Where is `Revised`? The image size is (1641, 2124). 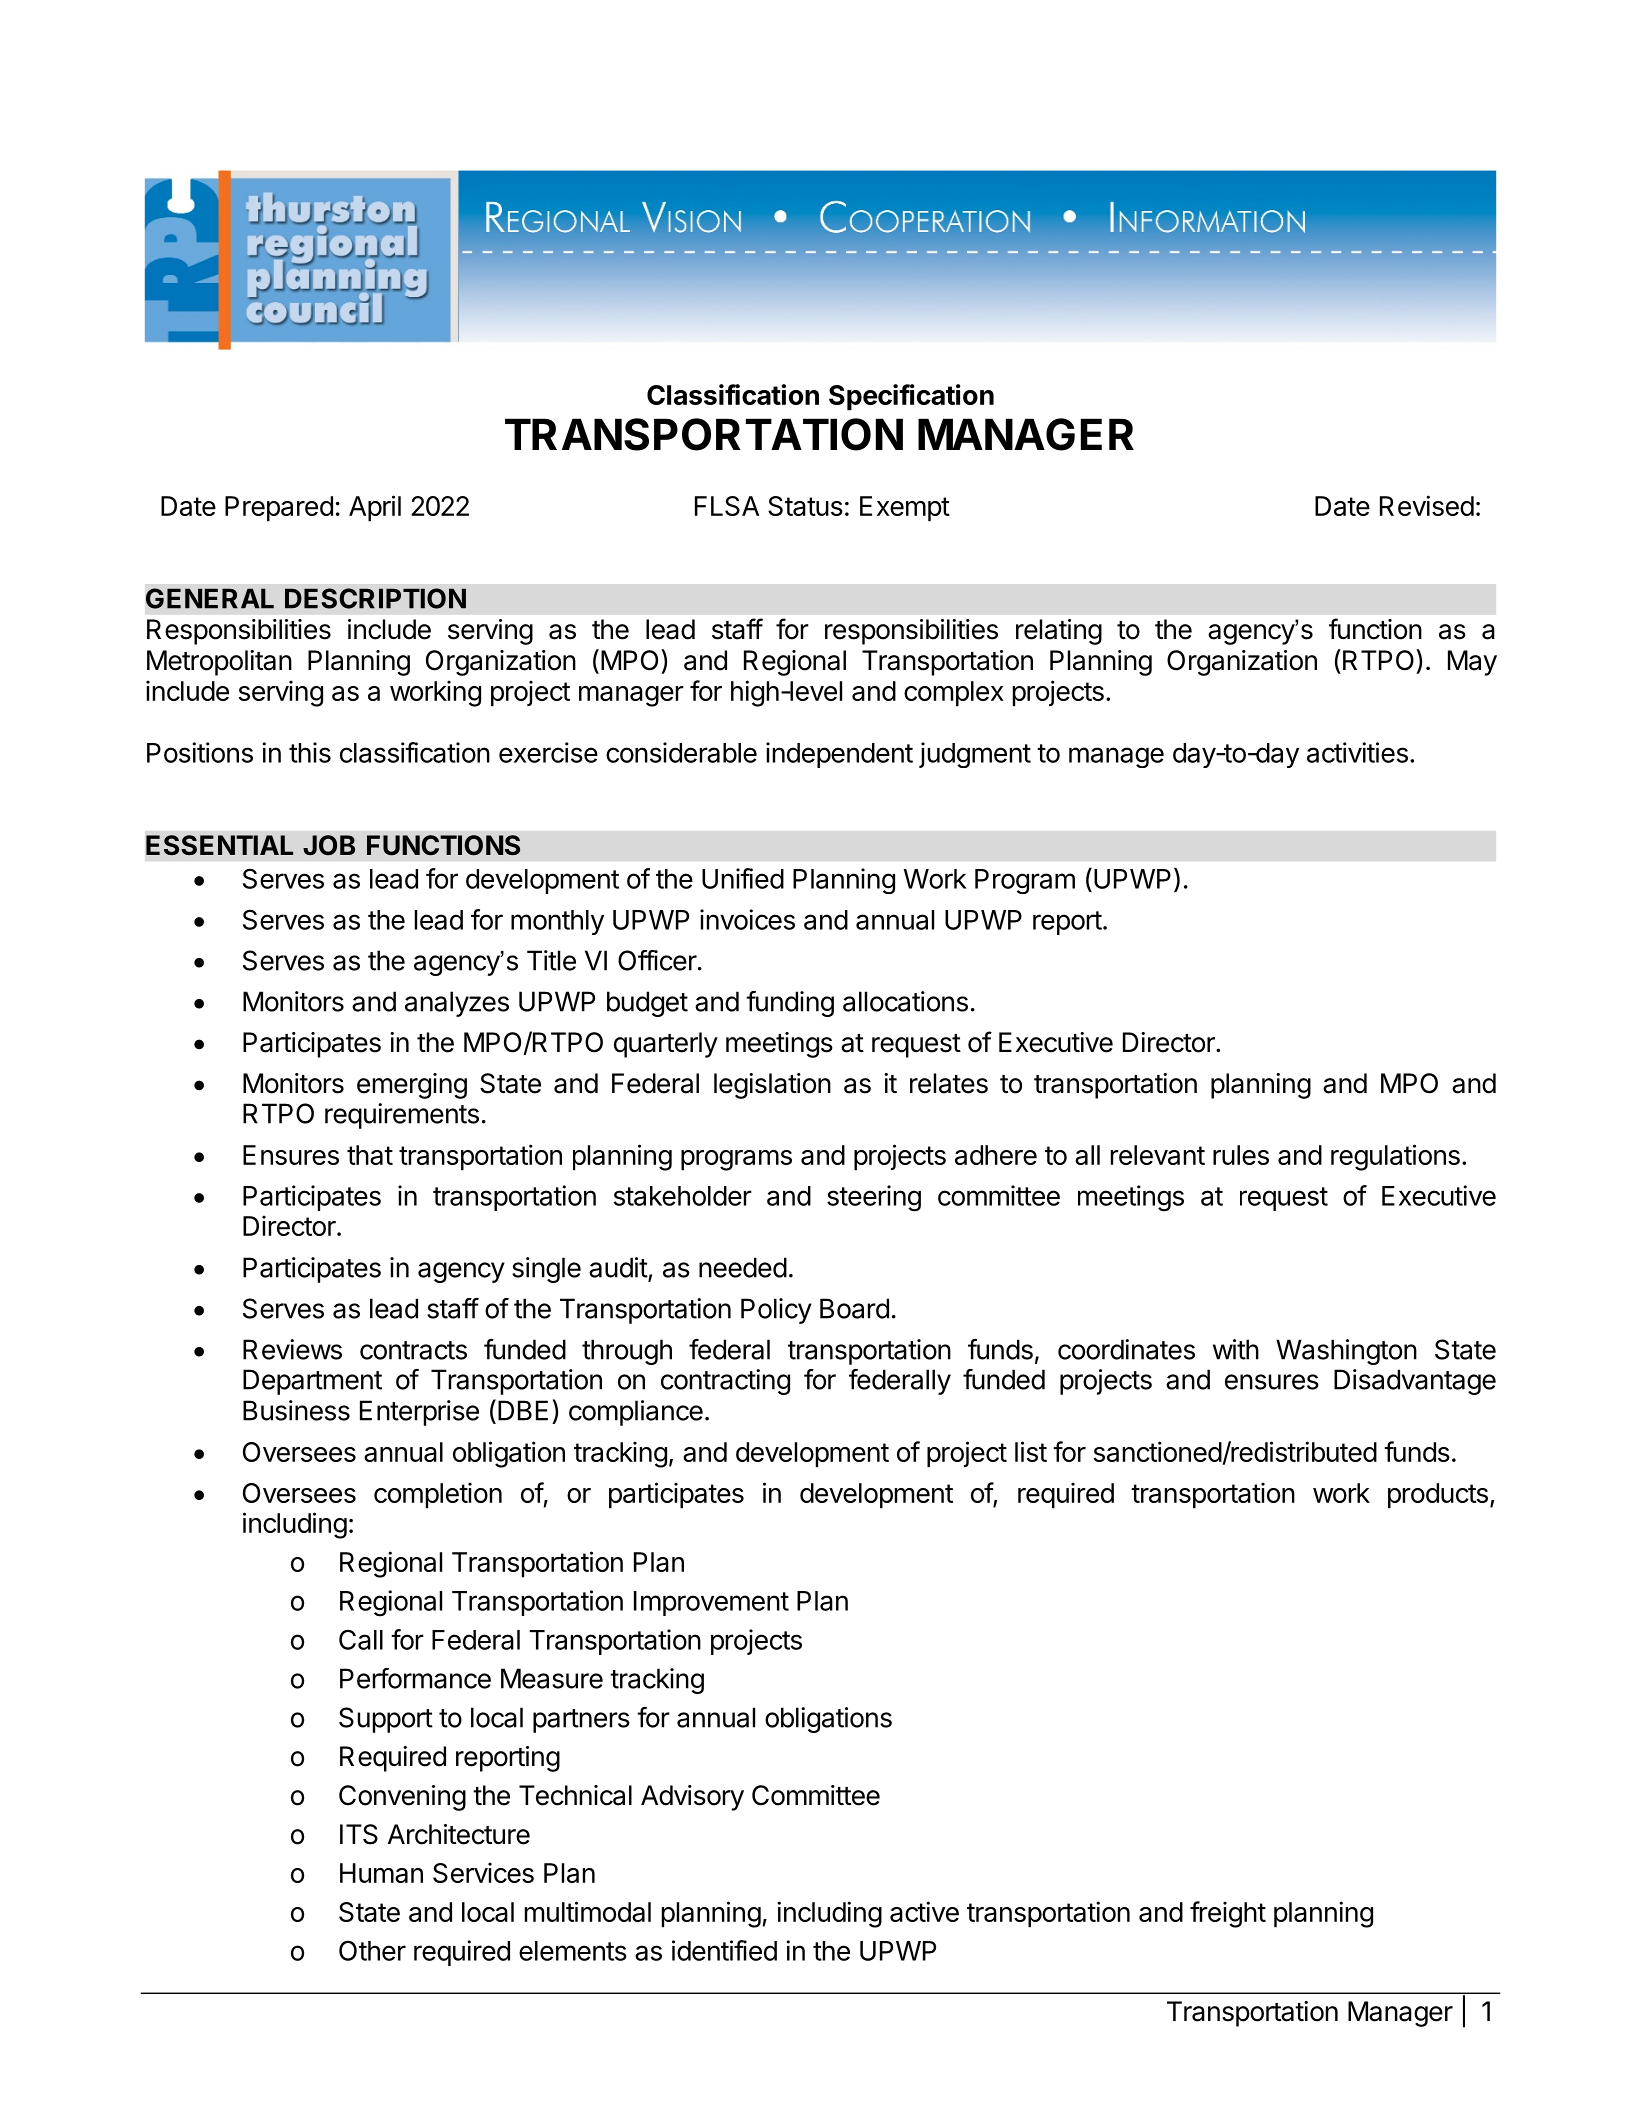 Revised is located at coordinates (1427, 505).
